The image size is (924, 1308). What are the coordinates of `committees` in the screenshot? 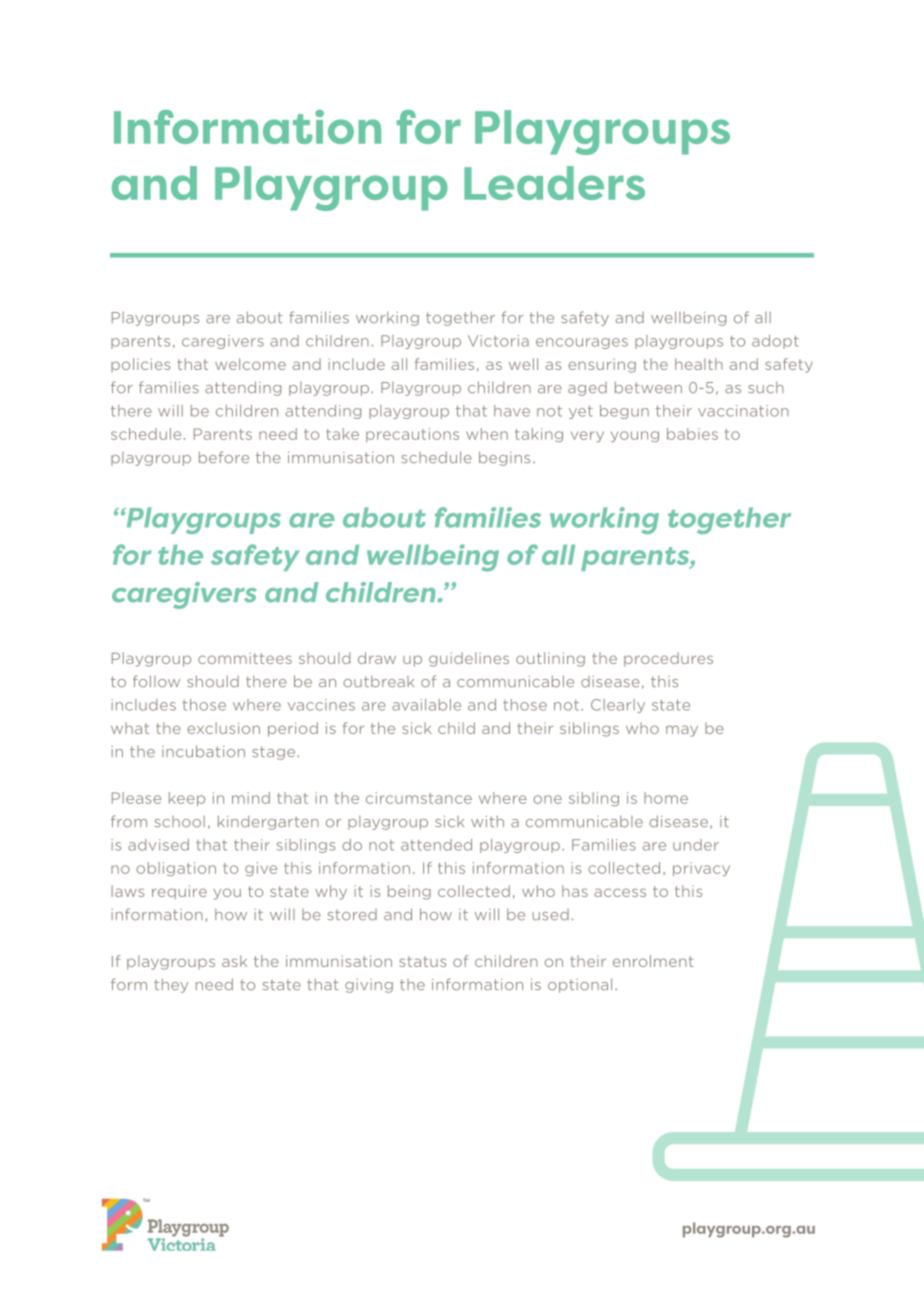 It's located at (245, 658).
